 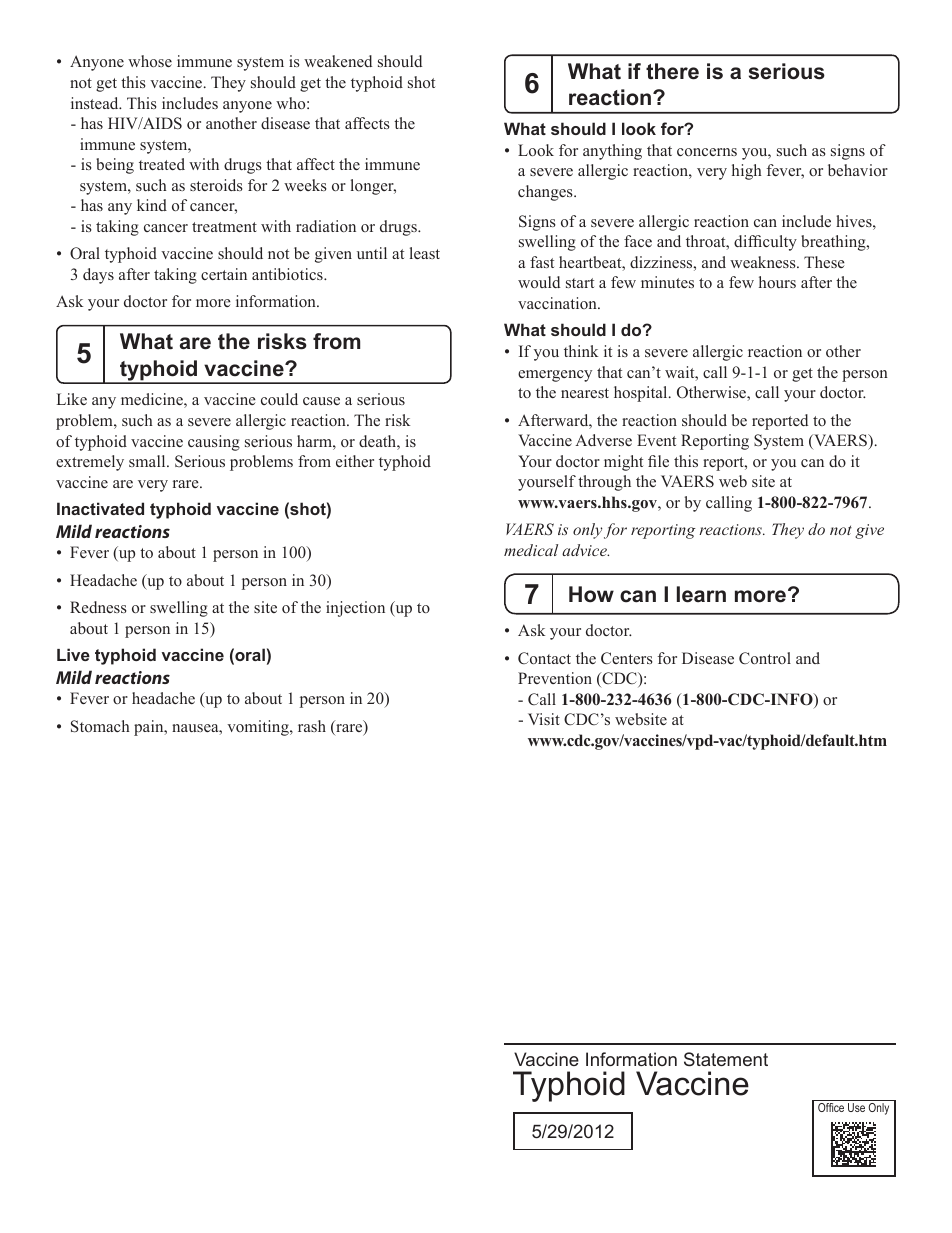 I want to click on causing, so click(x=214, y=443).
